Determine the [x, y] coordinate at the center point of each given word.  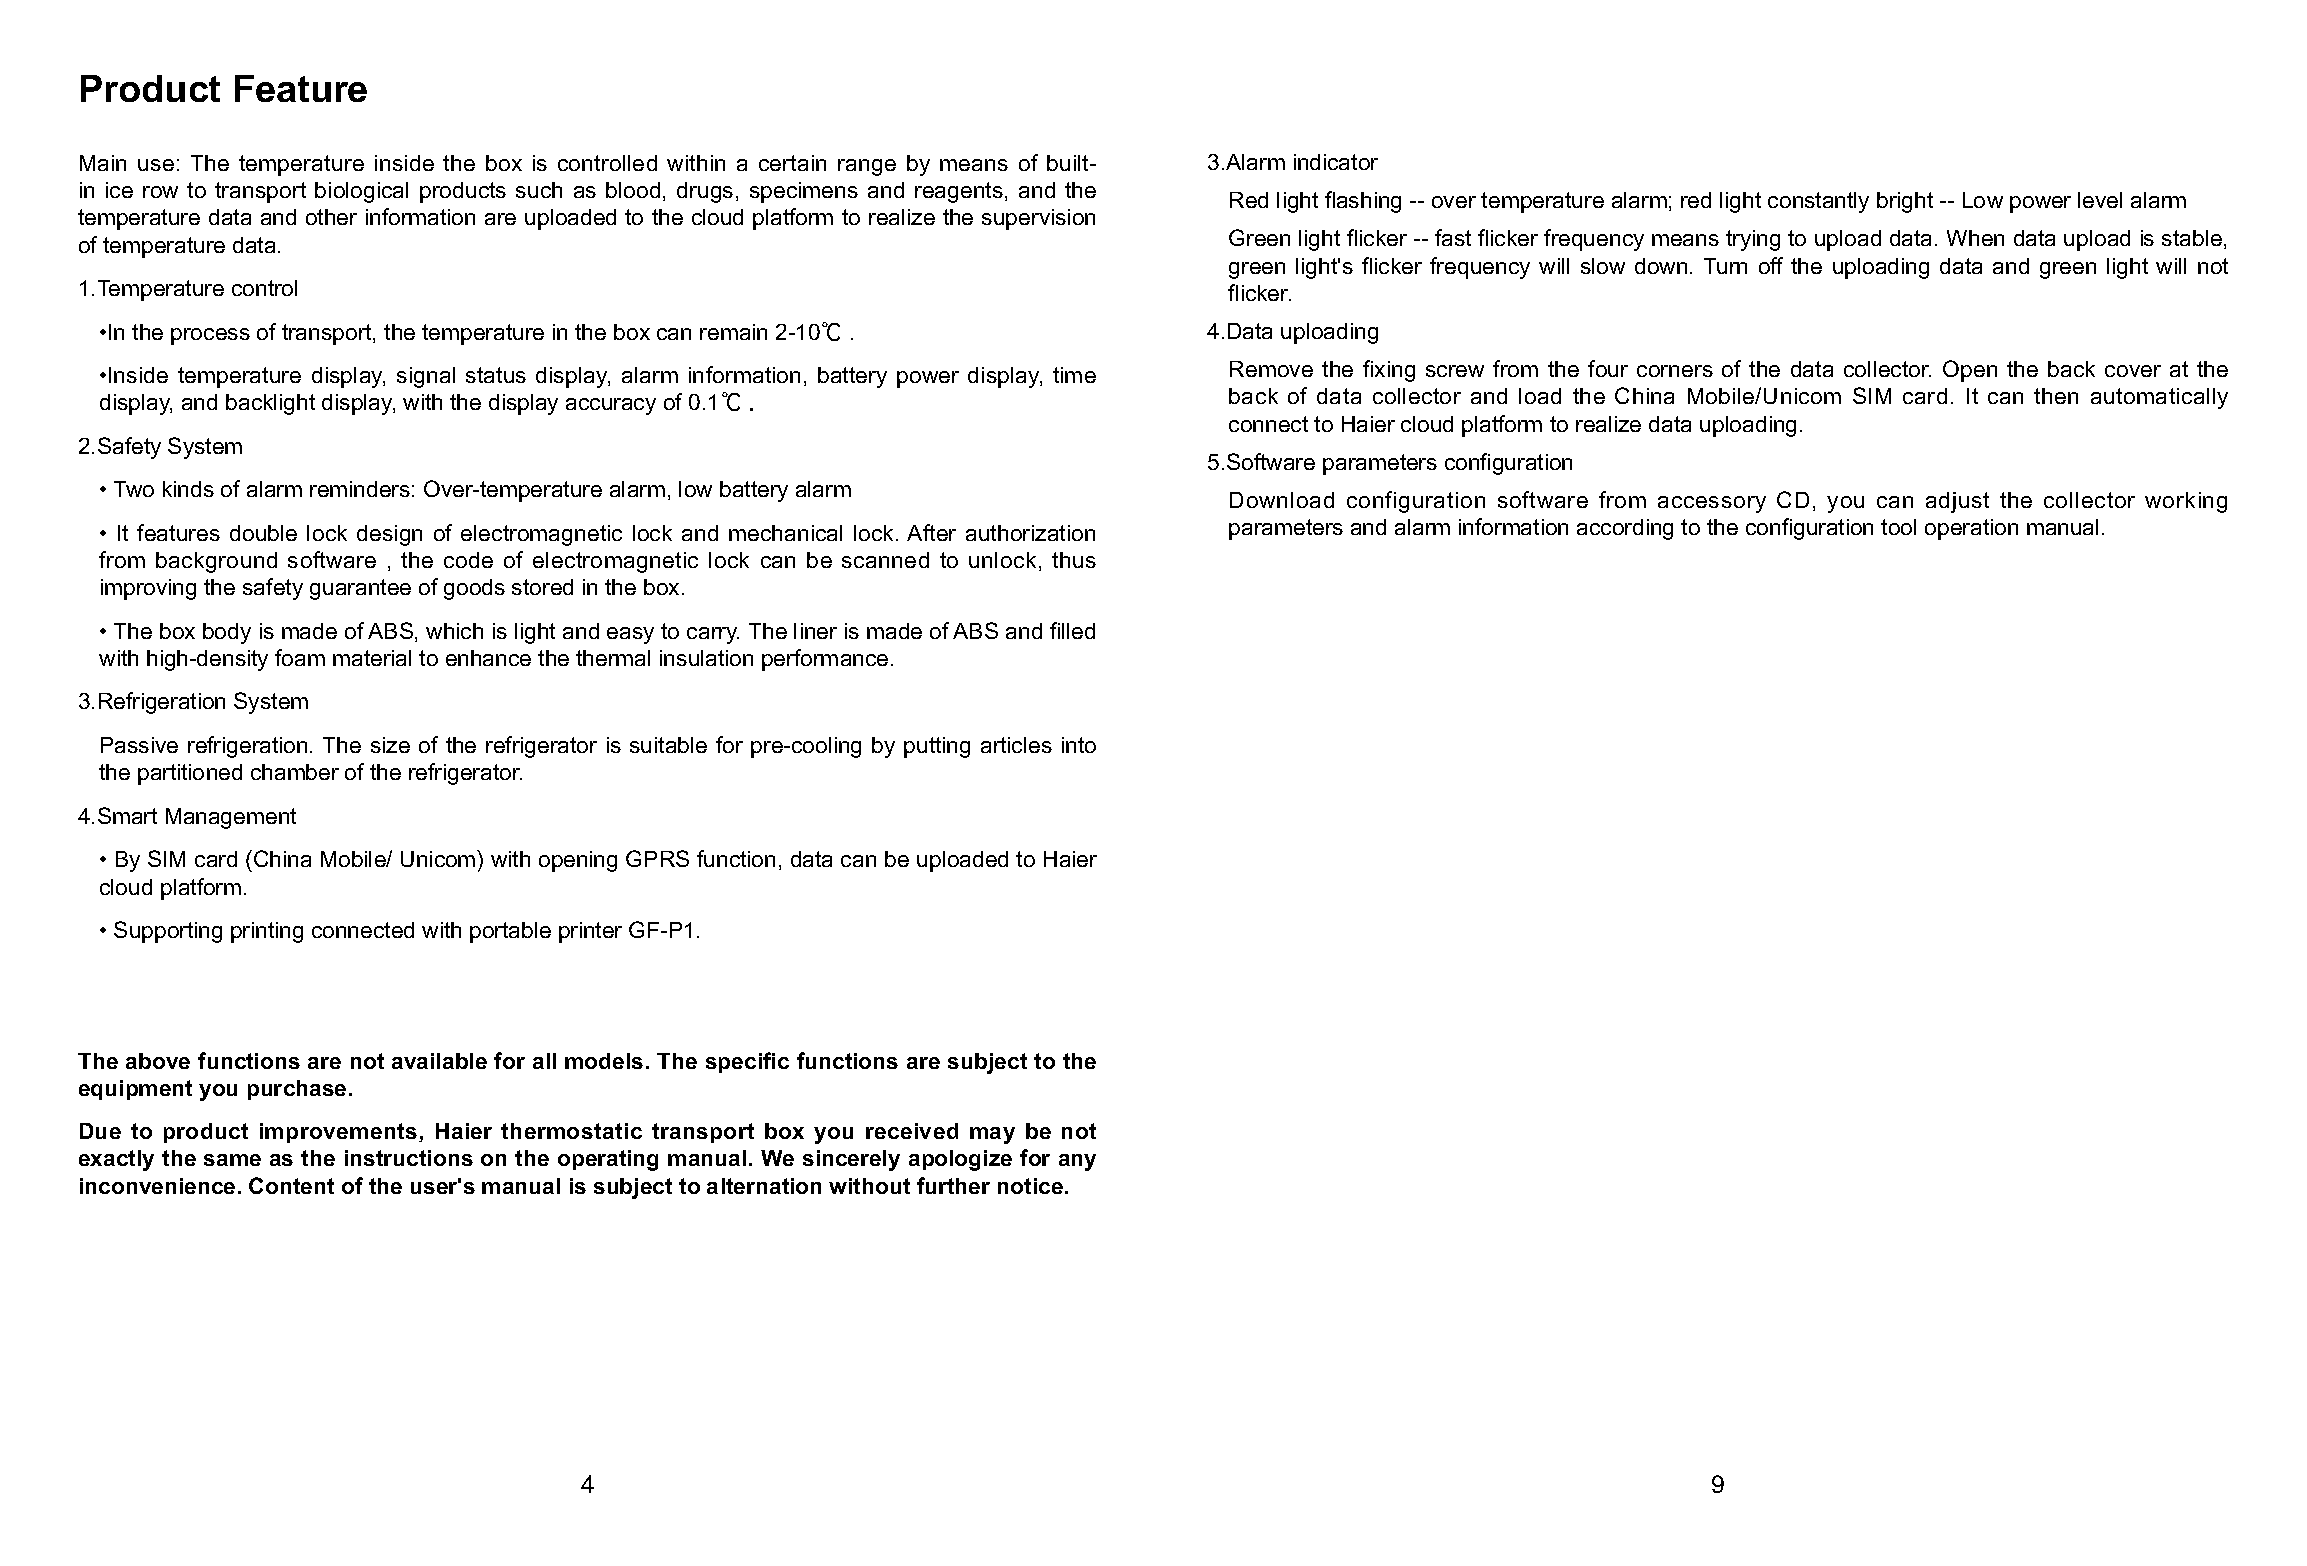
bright [1905, 202]
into [1079, 745]
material [372, 658]
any [1077, 1162]
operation [1971, 529]
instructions [409, 1158]
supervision [1038, 219]
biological [361, 192]
